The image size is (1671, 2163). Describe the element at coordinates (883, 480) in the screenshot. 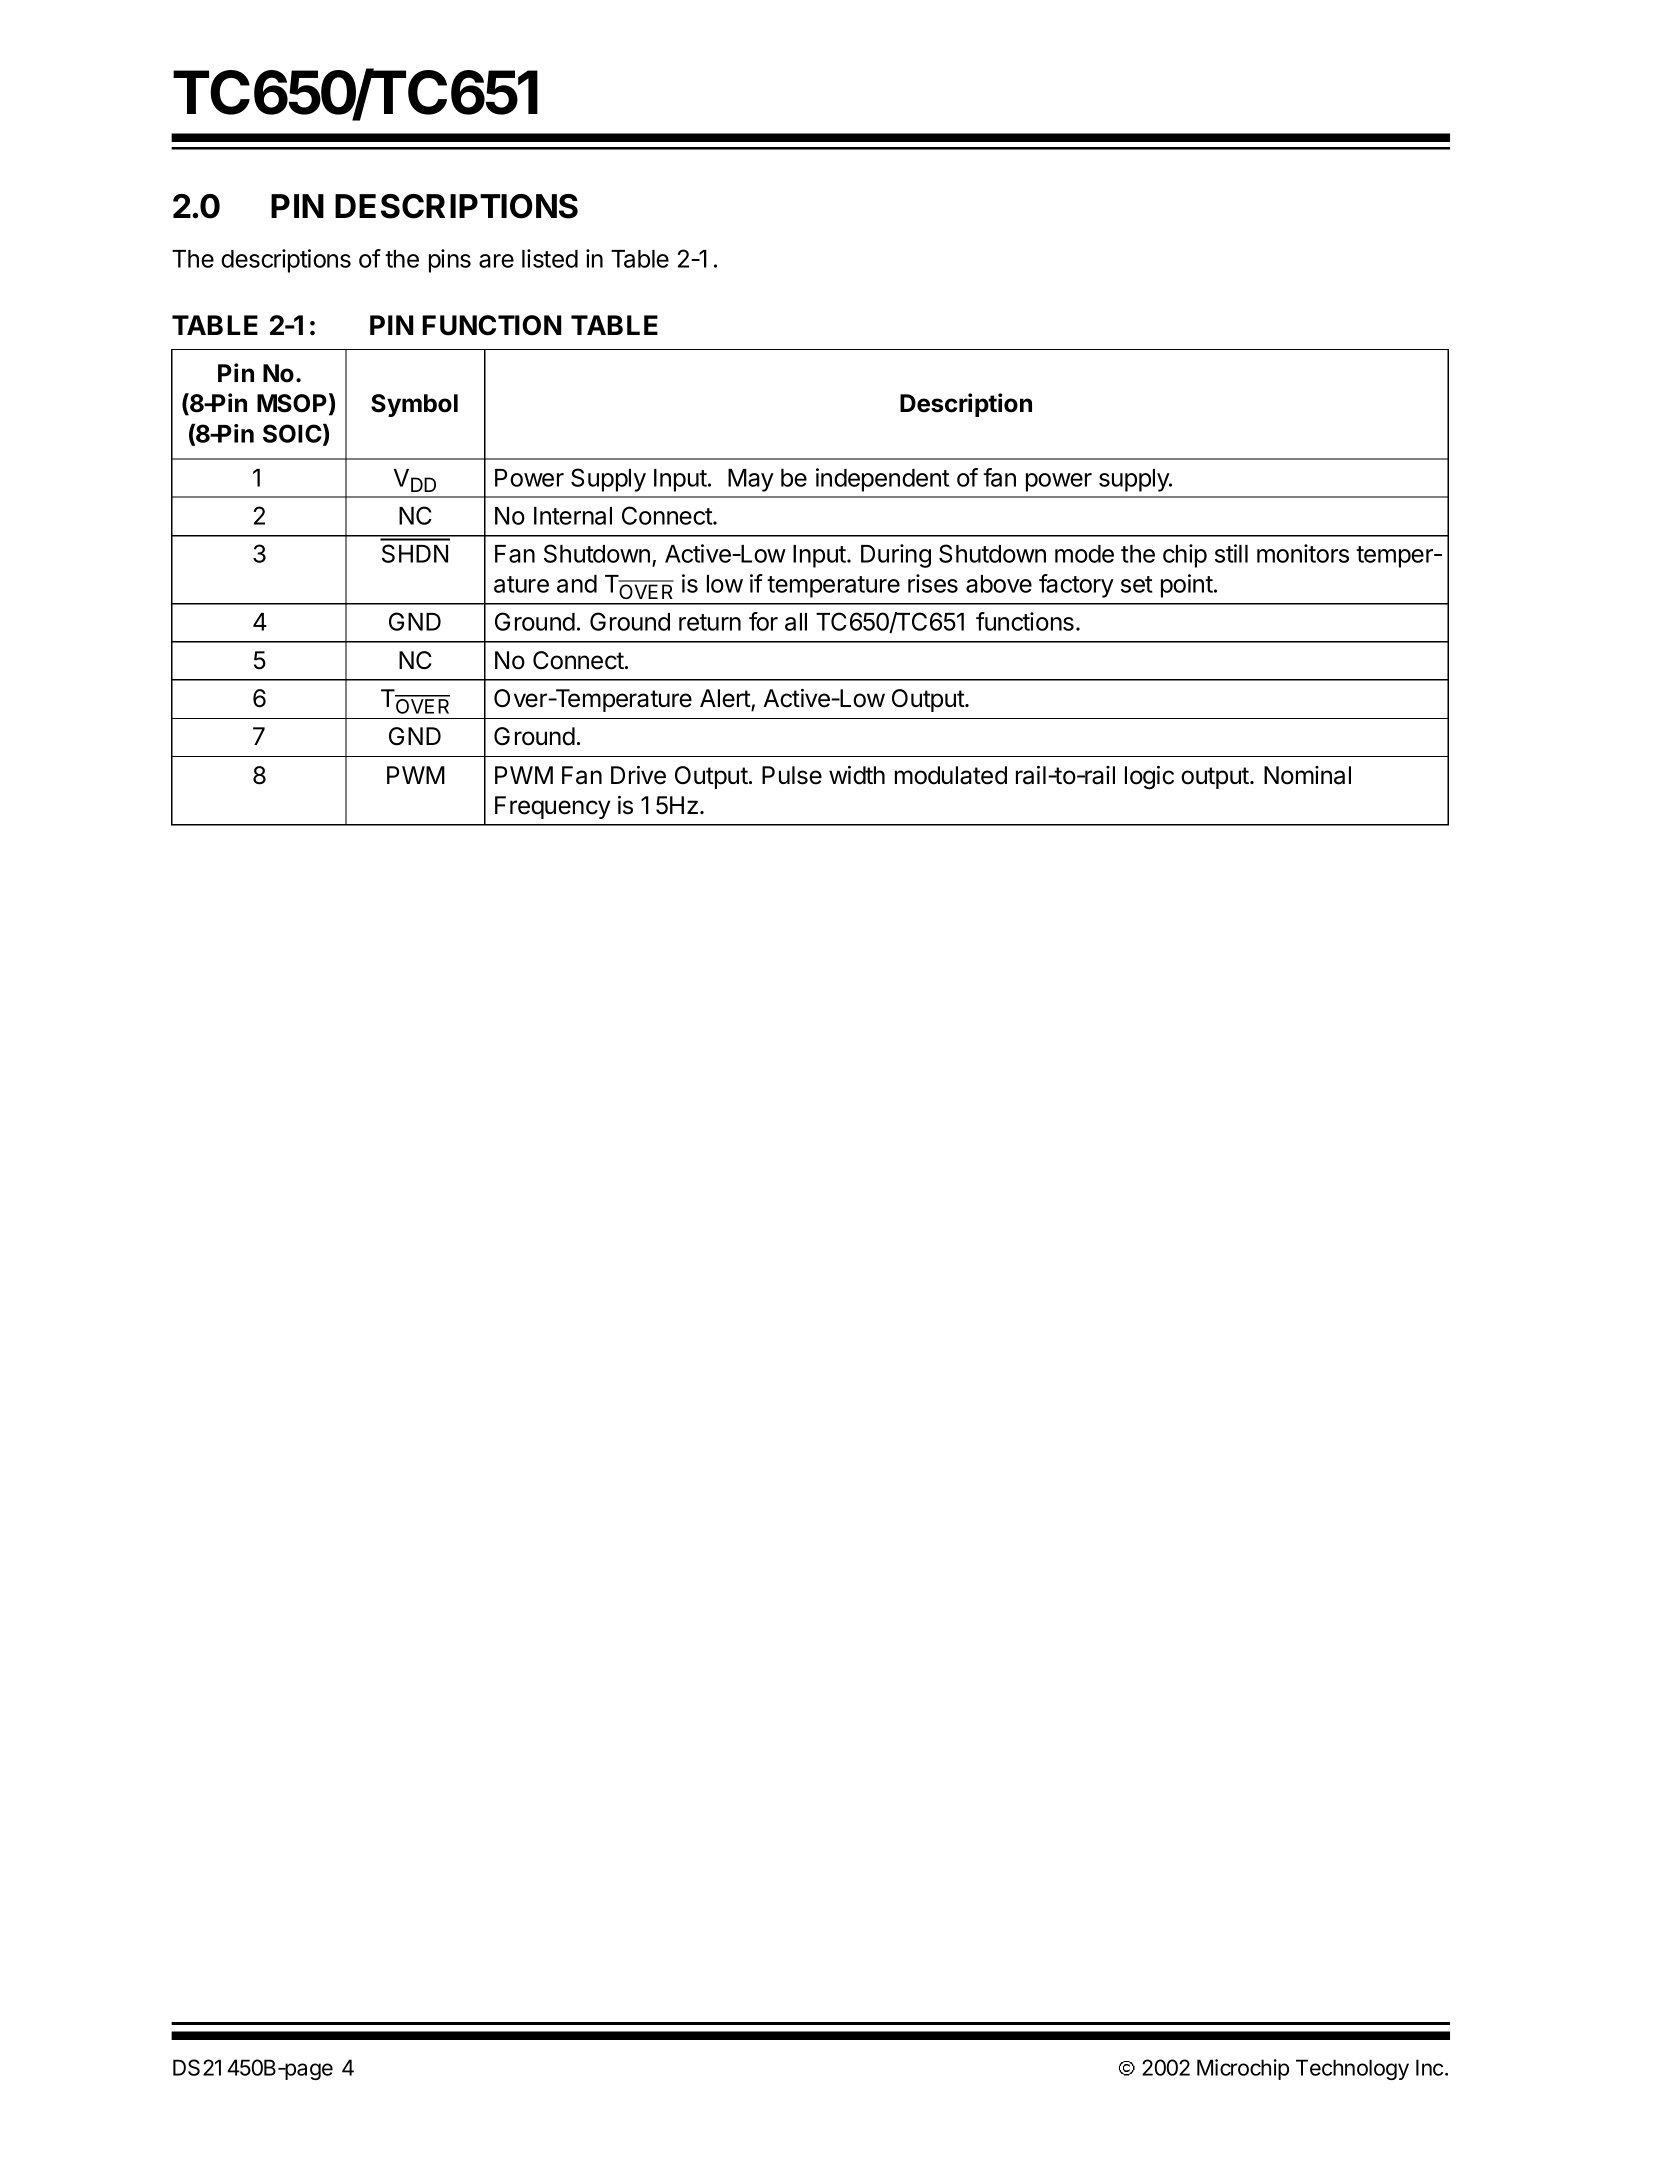

I see `independent` at that location.
